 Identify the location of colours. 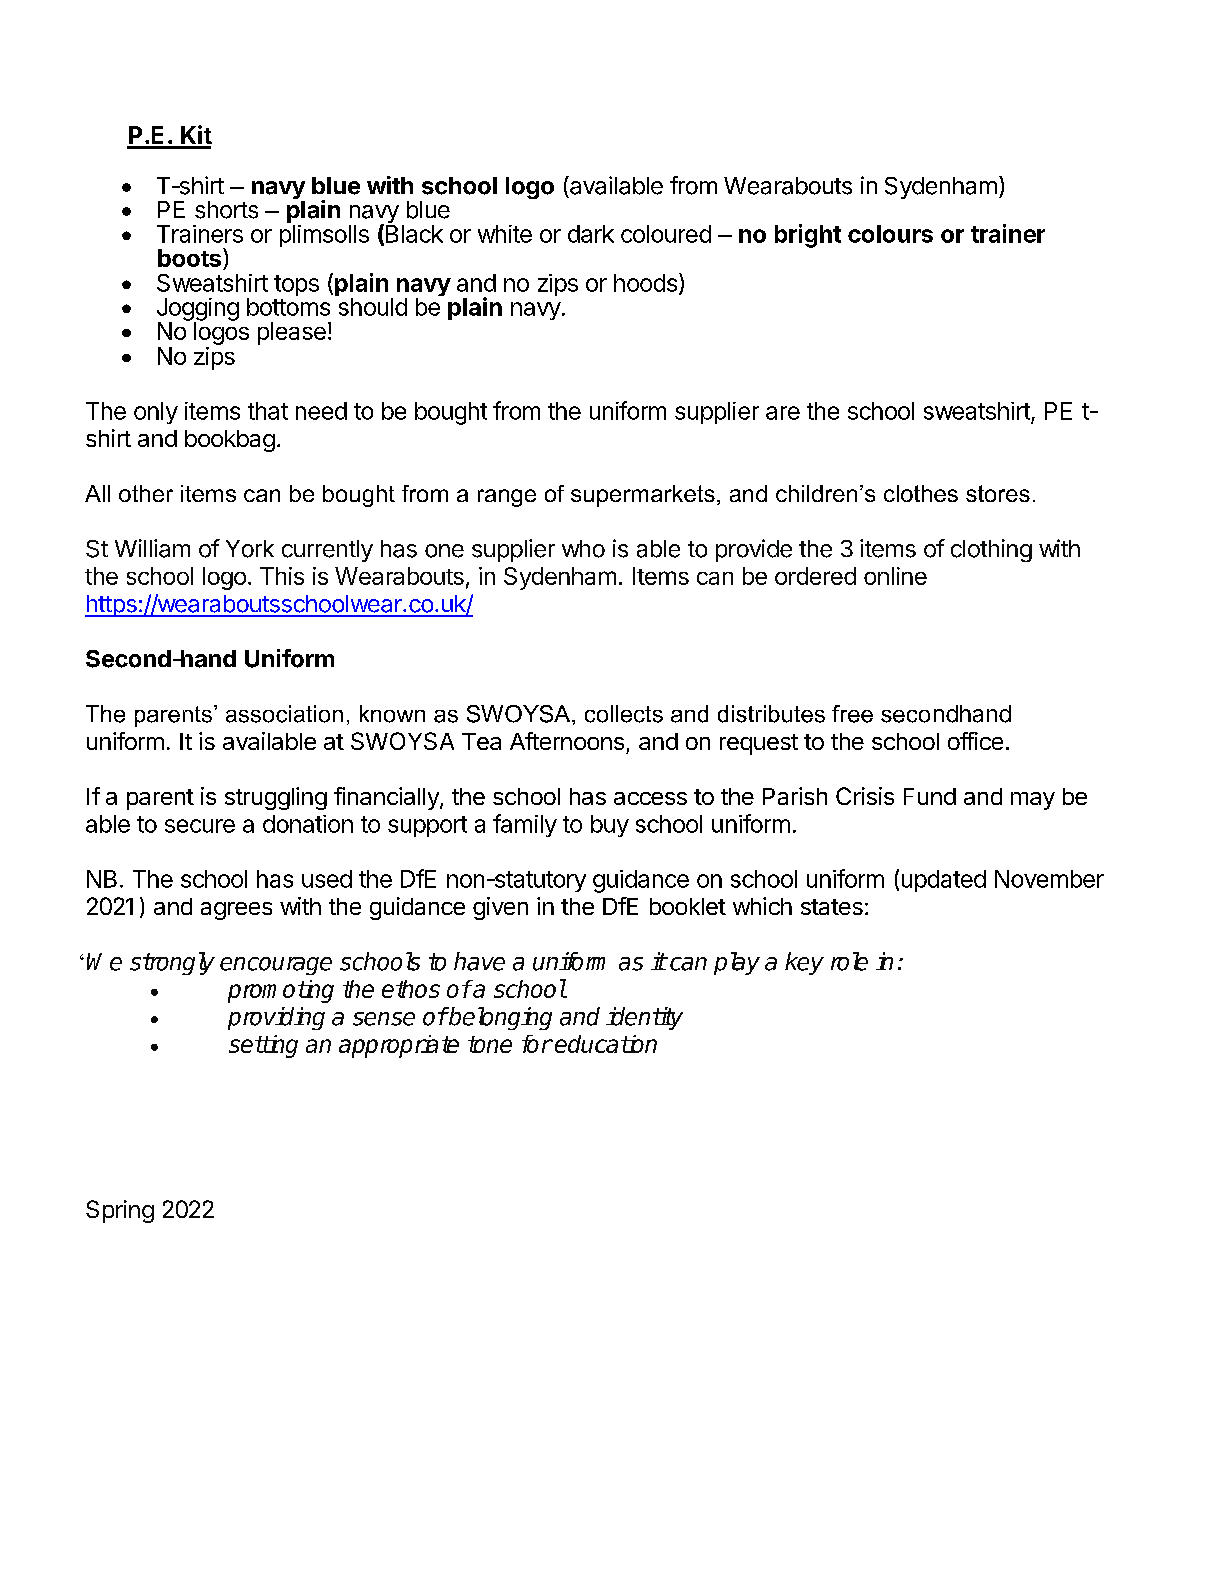
(890, 234).
